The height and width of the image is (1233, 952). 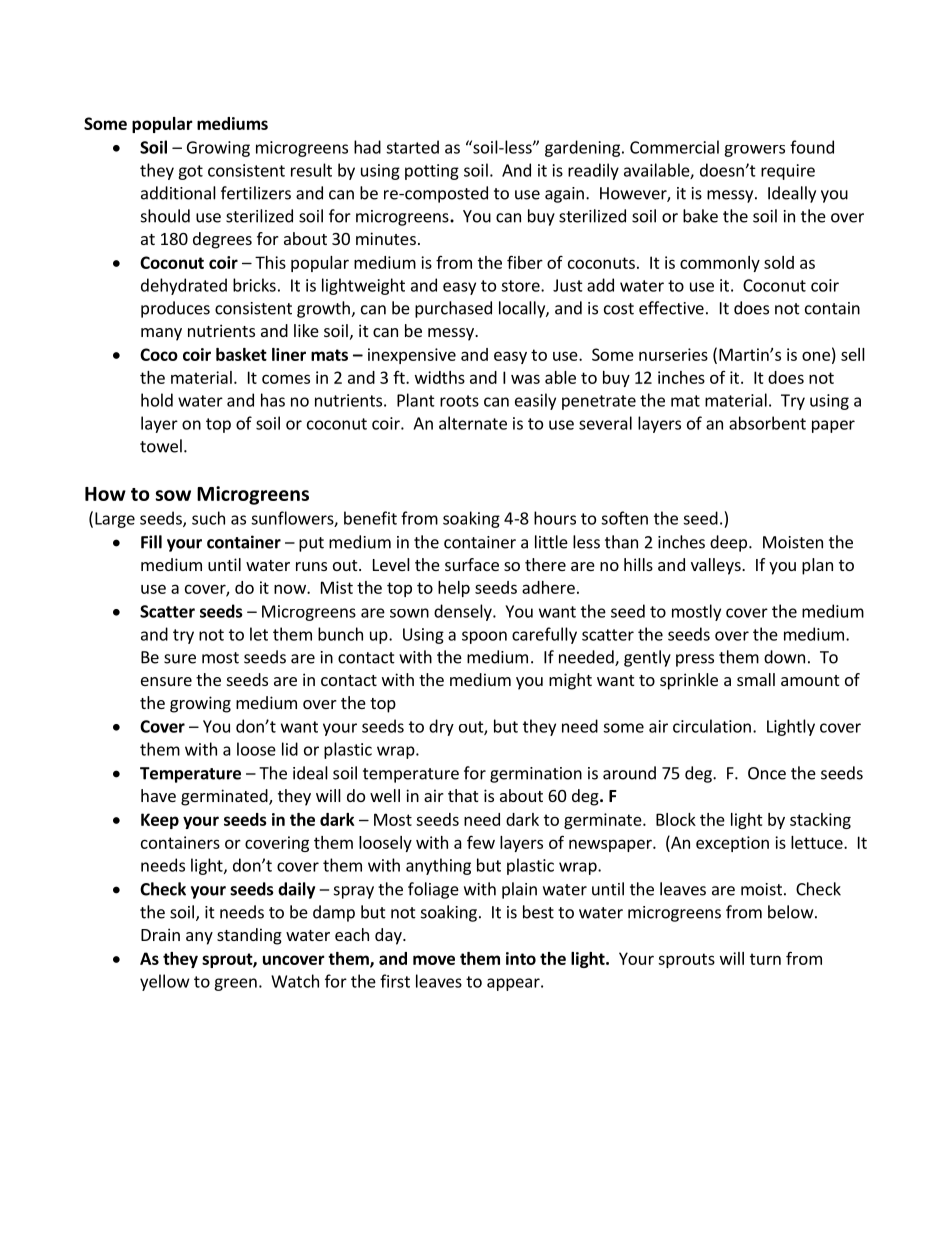 I want to click on into, so click(x=521, y=958).
